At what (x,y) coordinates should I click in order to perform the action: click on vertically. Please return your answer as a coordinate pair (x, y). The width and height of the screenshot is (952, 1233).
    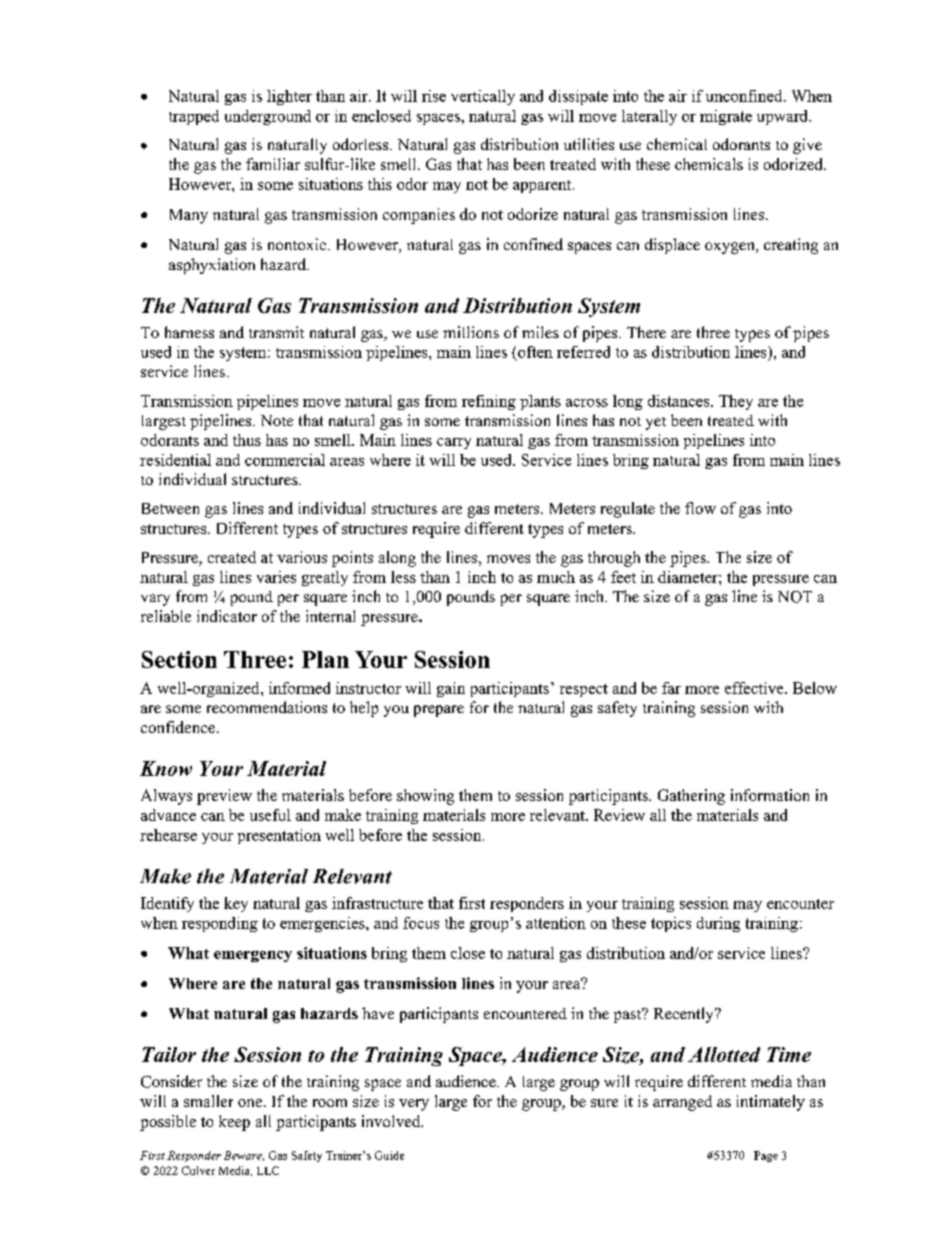
    Looking at the image, I should click on (483, 97).
